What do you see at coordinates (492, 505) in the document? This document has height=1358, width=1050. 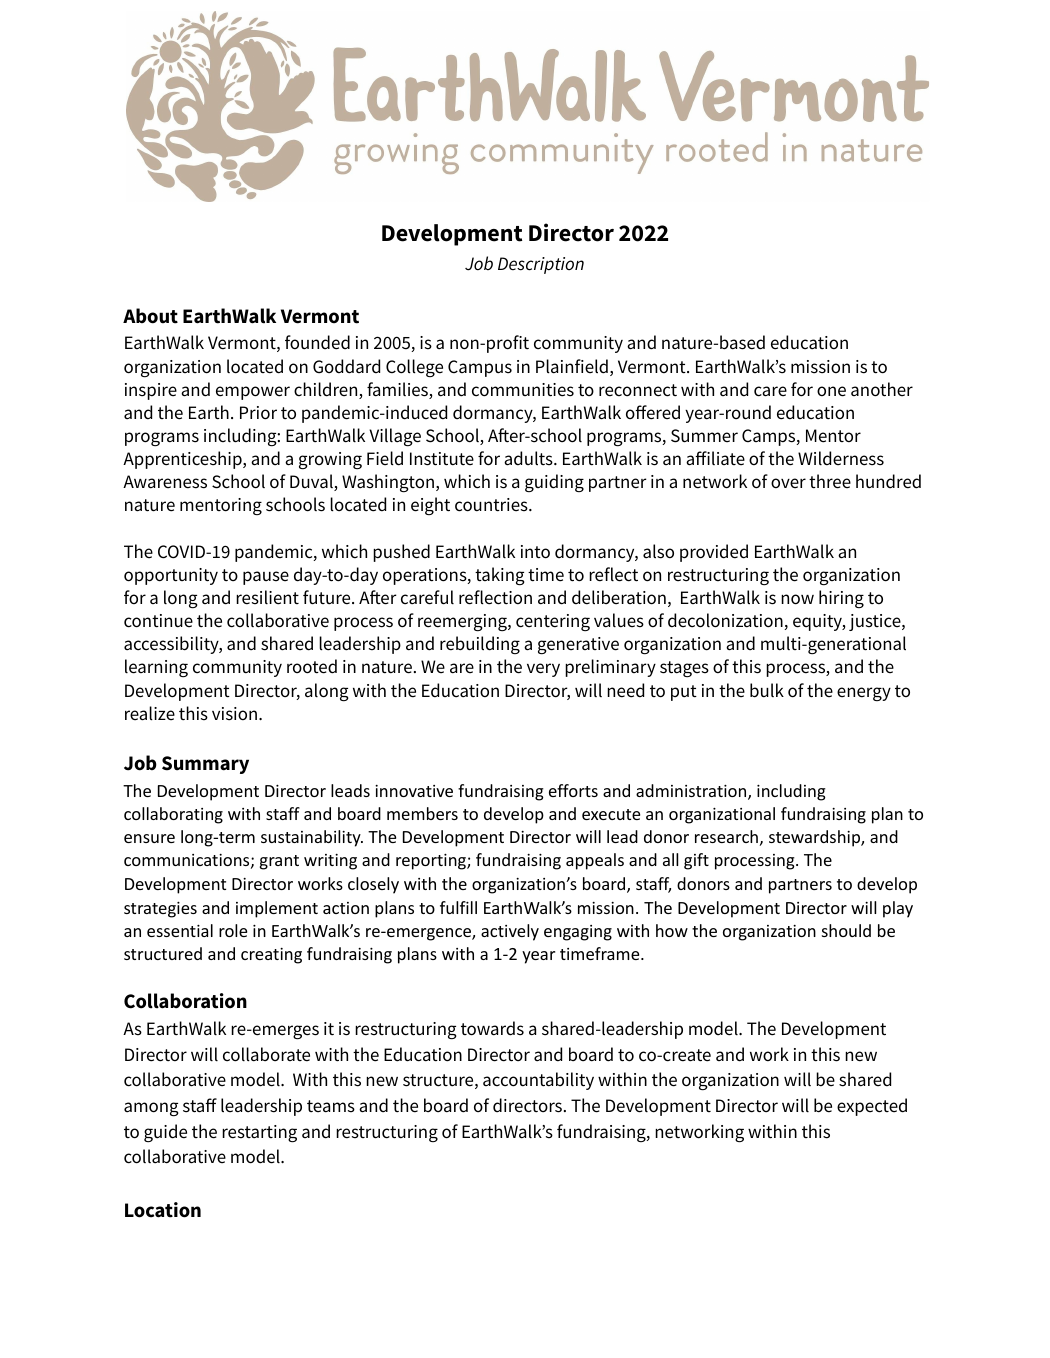 I see `countries` at bounding box center [492, 505].
